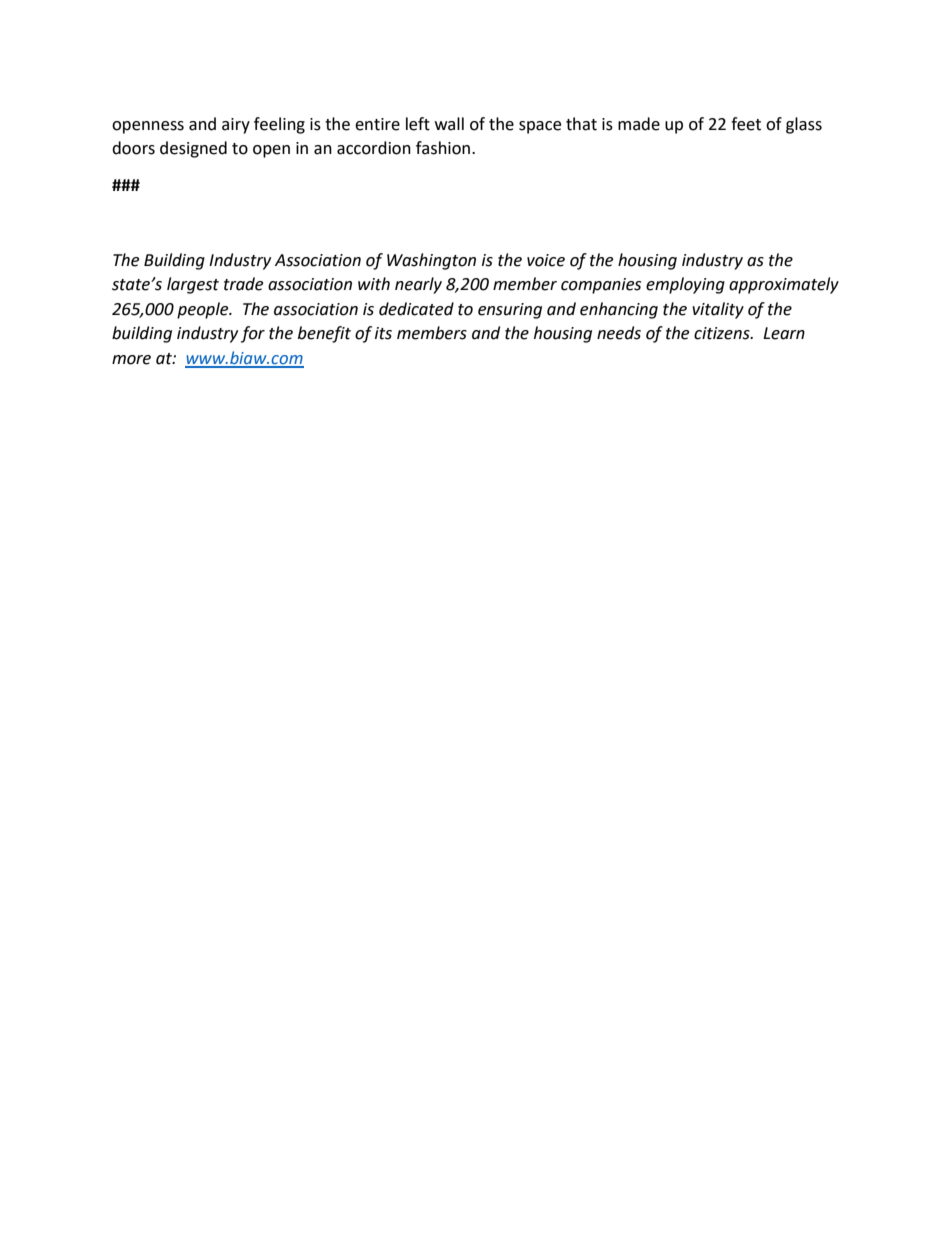 This document has width=952, height=1233. Describe the element at coordinates (546, 260) in the document. I see `voice` at that location.
